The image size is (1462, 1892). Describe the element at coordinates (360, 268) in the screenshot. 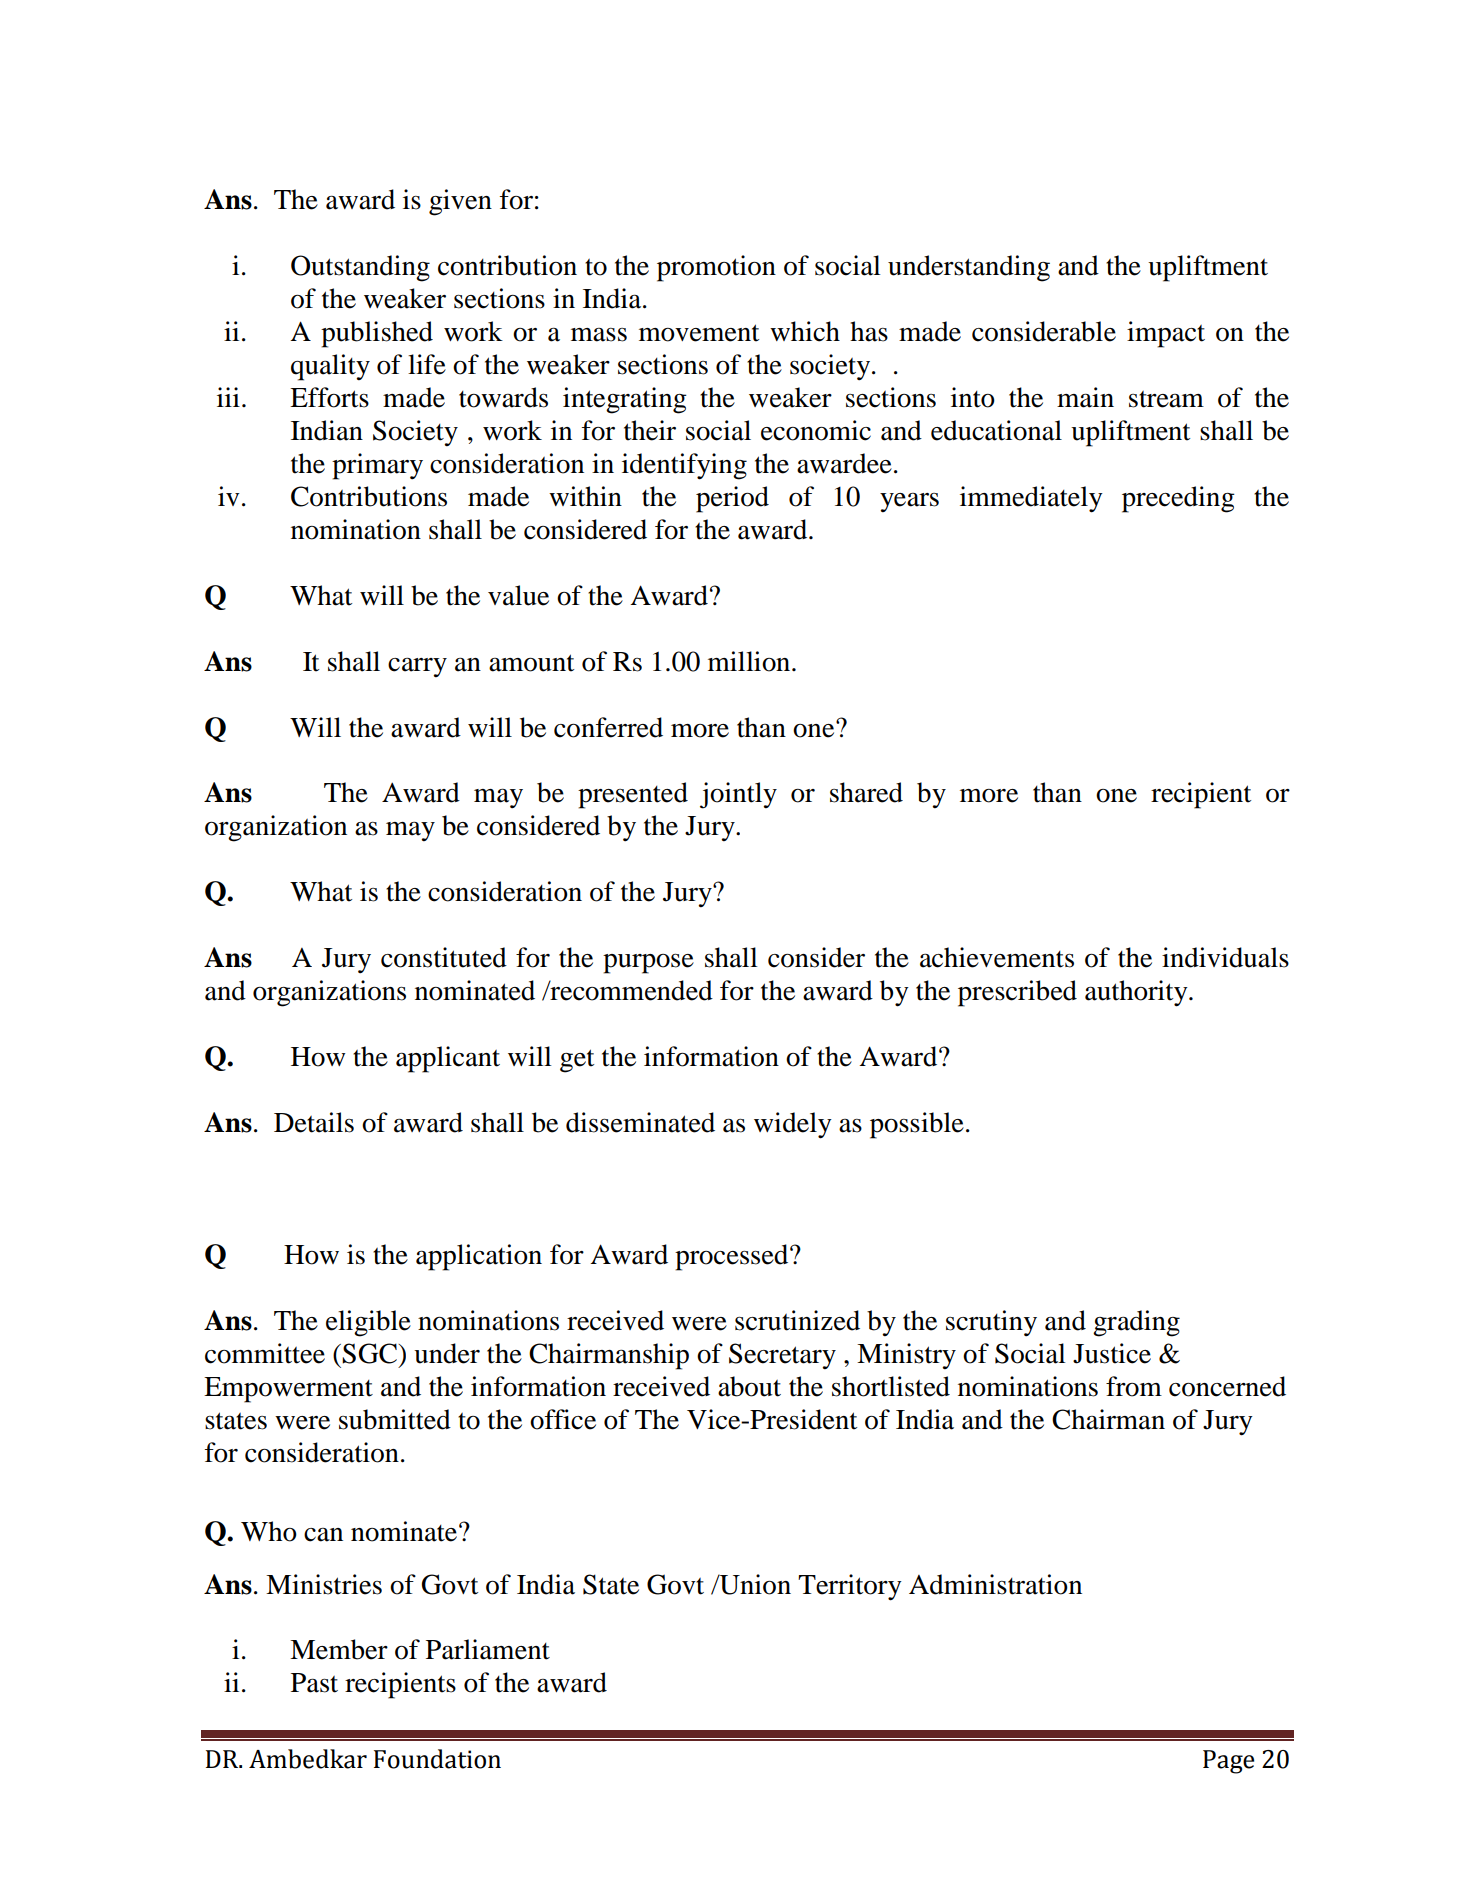

I see `Outstanding` at that location.
